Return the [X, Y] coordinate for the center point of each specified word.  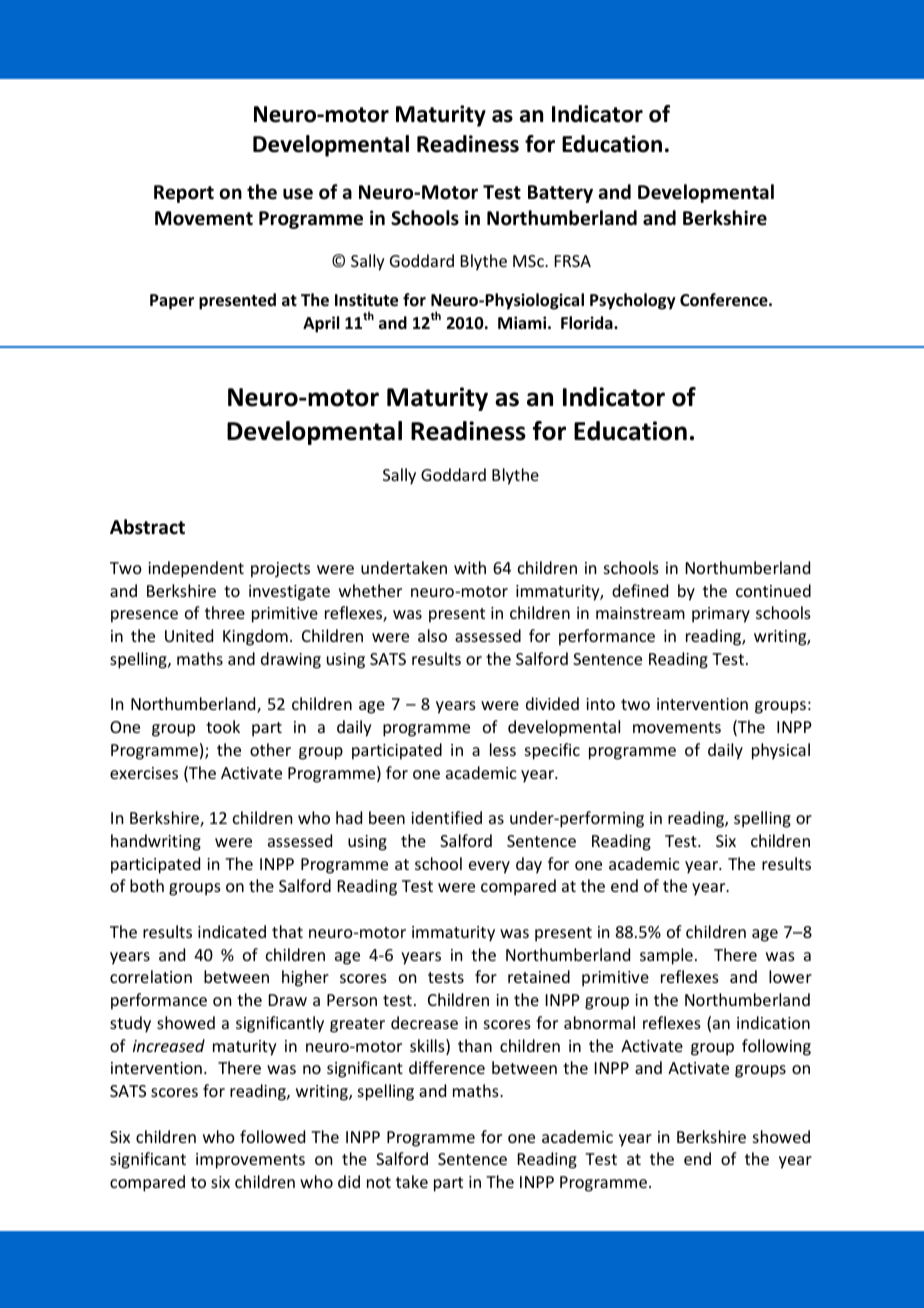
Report [184, 194]
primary [721, 615]
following [776, 1047]
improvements [250, 1161]
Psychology [633, 301]
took [223, 726]
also [432, 635]
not [379, 1182]
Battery [560, 194]
